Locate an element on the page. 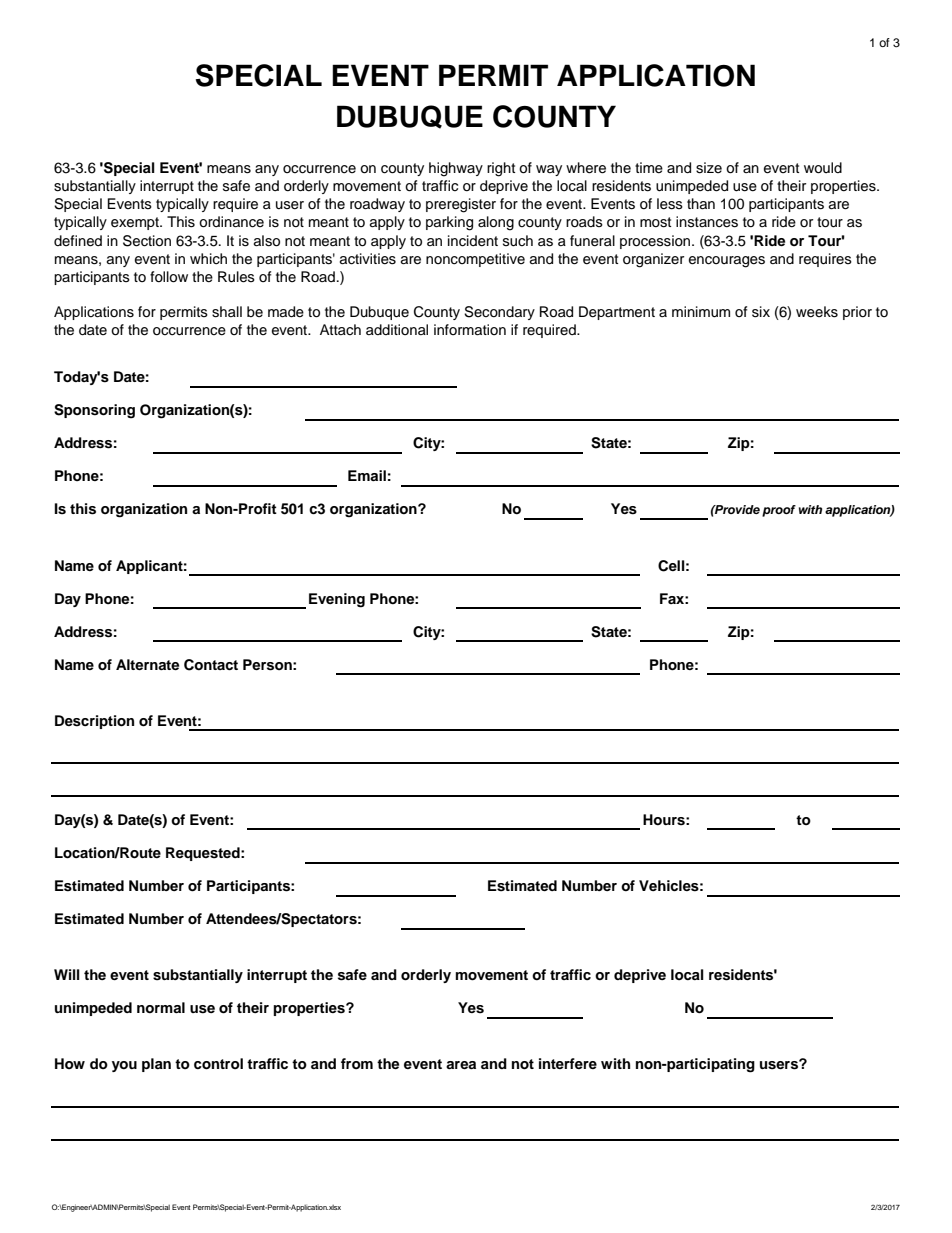 The image size is (952, 1233). plan is located at coordinates (156, 1065).
